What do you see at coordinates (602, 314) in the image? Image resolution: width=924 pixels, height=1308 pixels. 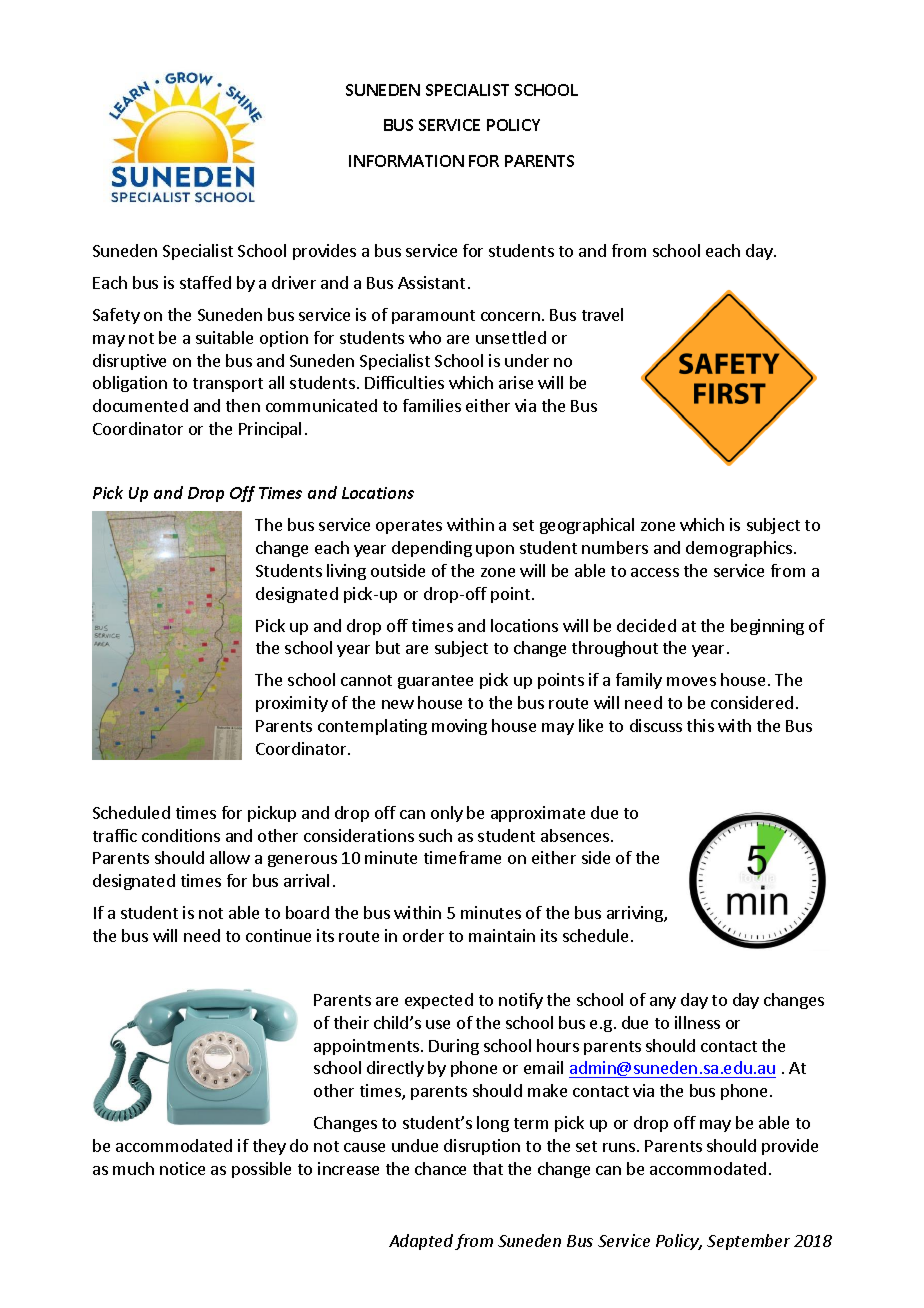 I see `travel` at bounding box center [602, 314].
